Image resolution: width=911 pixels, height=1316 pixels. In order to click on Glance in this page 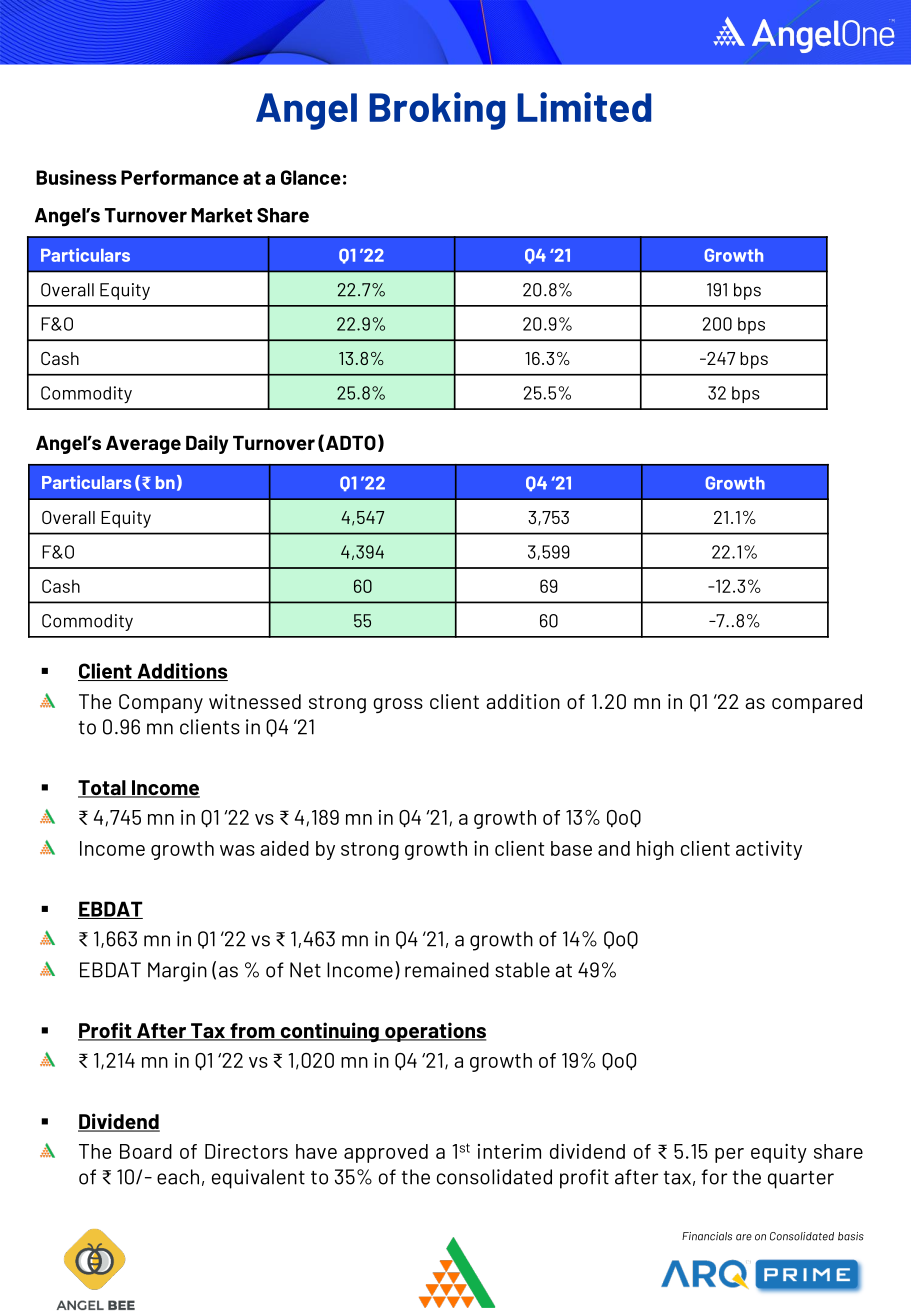, I will do `click(311, 177)`.
